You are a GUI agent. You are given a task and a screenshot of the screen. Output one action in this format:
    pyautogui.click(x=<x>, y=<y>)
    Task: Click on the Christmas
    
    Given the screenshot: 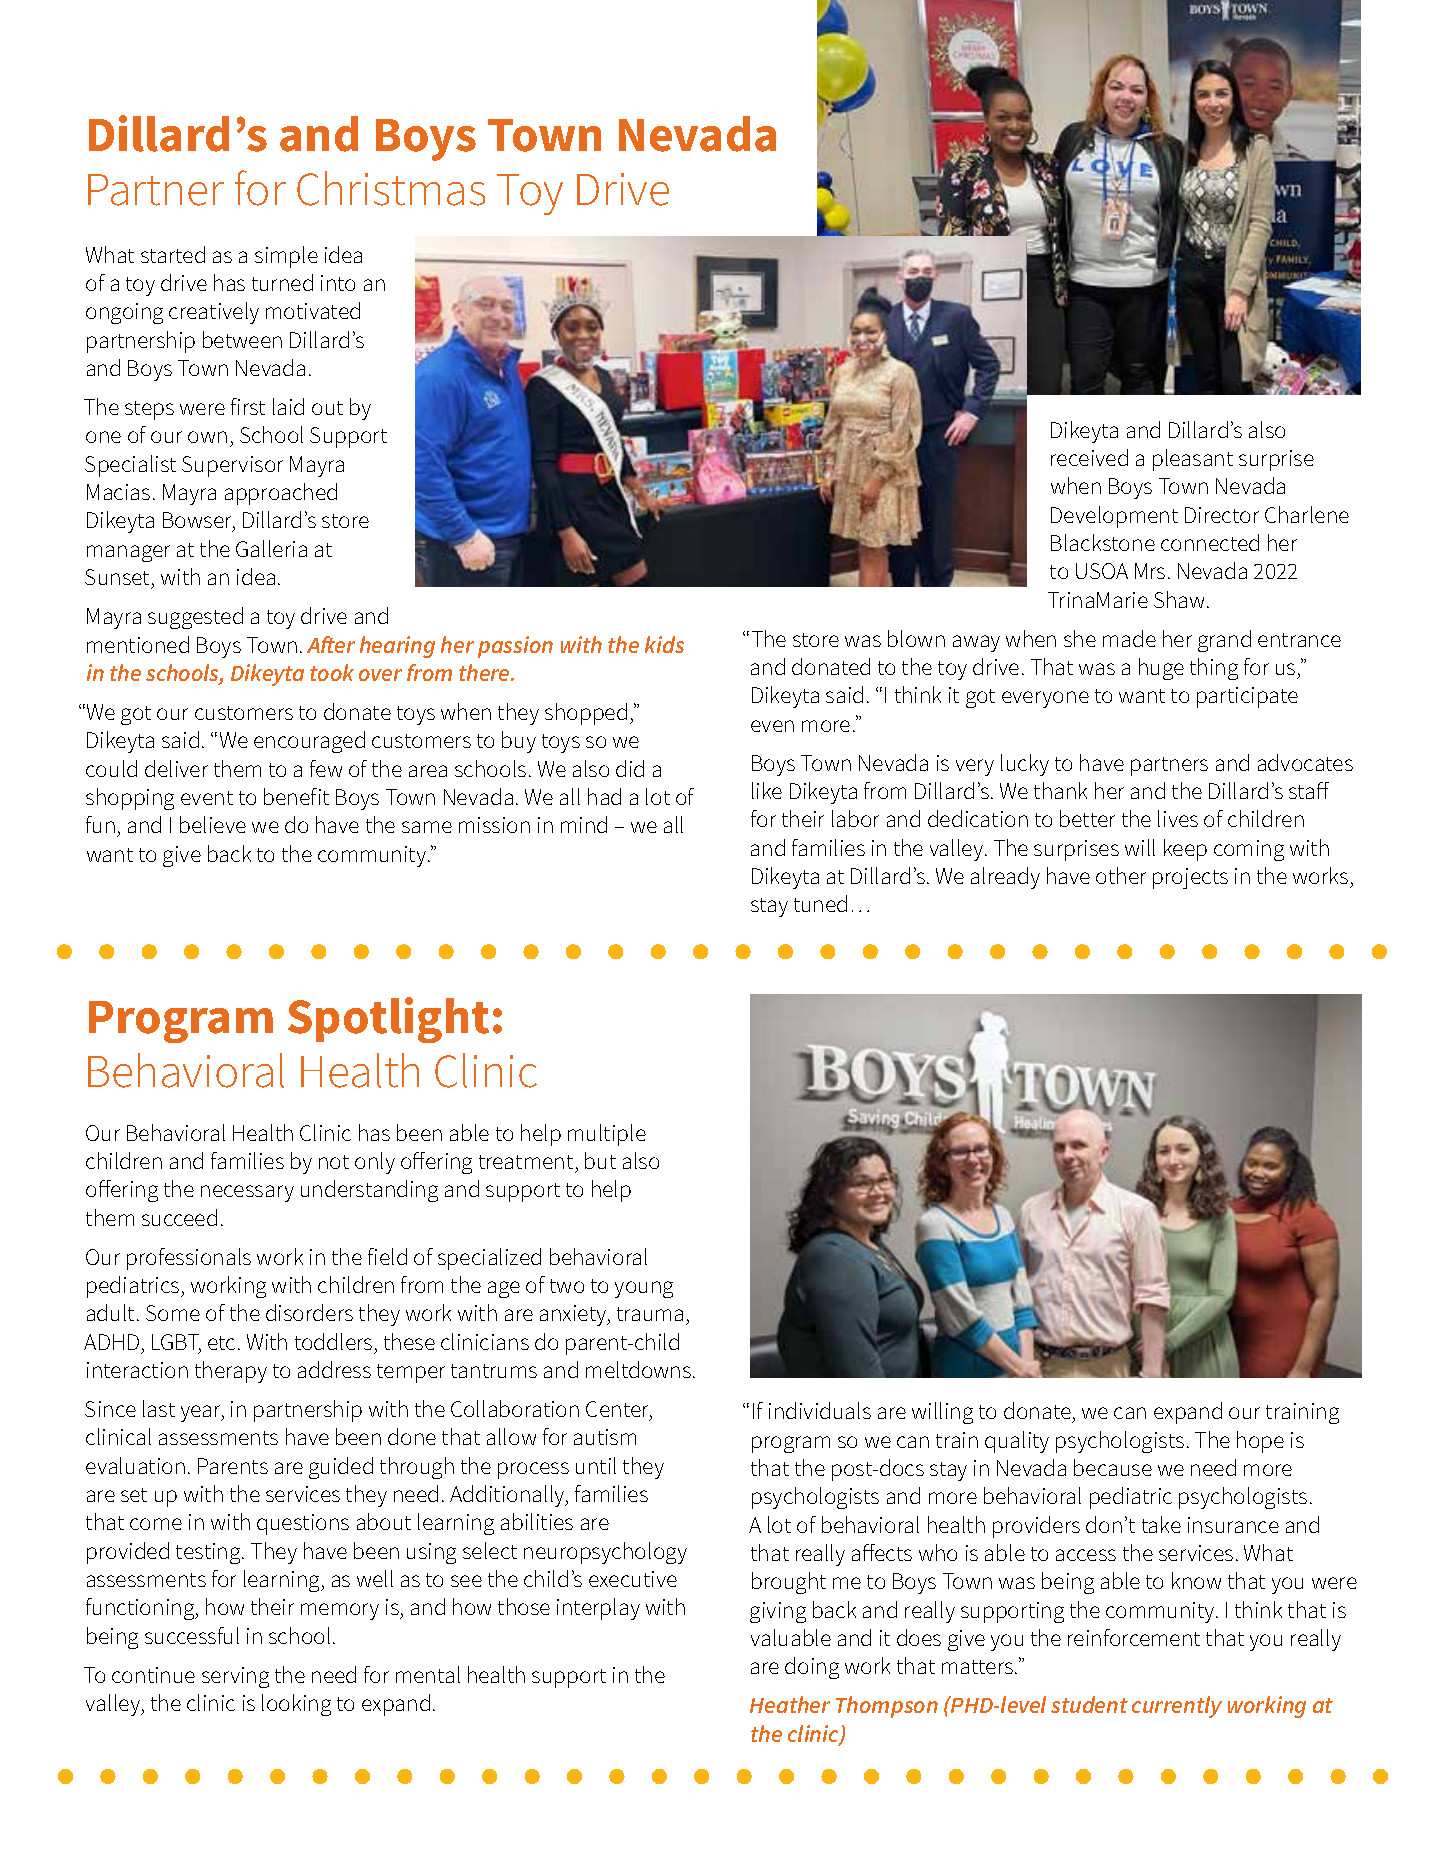 What is the action you would take?
    pyautogui.click(x=391, y=188)
